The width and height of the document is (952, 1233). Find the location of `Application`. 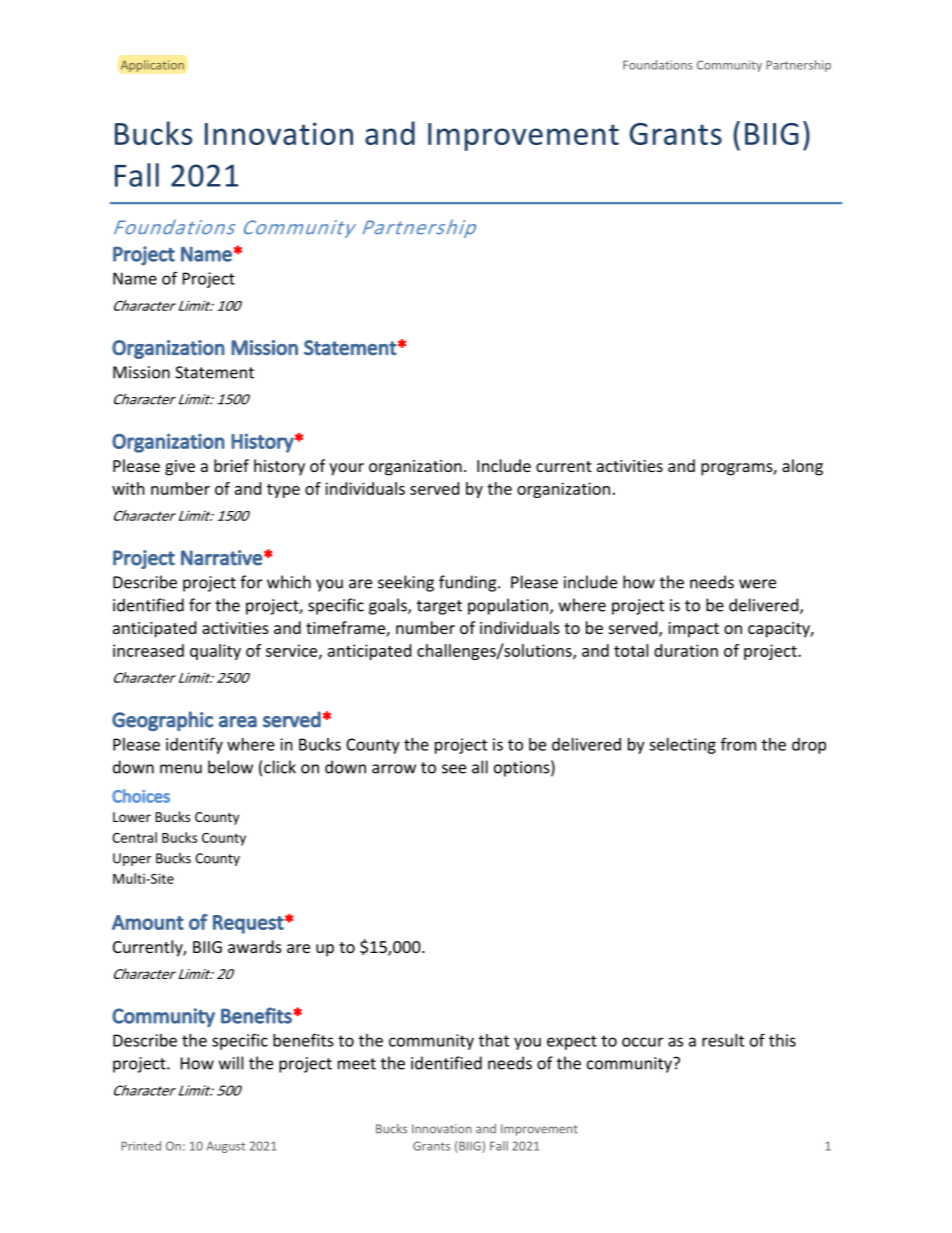

Application is located at coordinates (152, 66).
